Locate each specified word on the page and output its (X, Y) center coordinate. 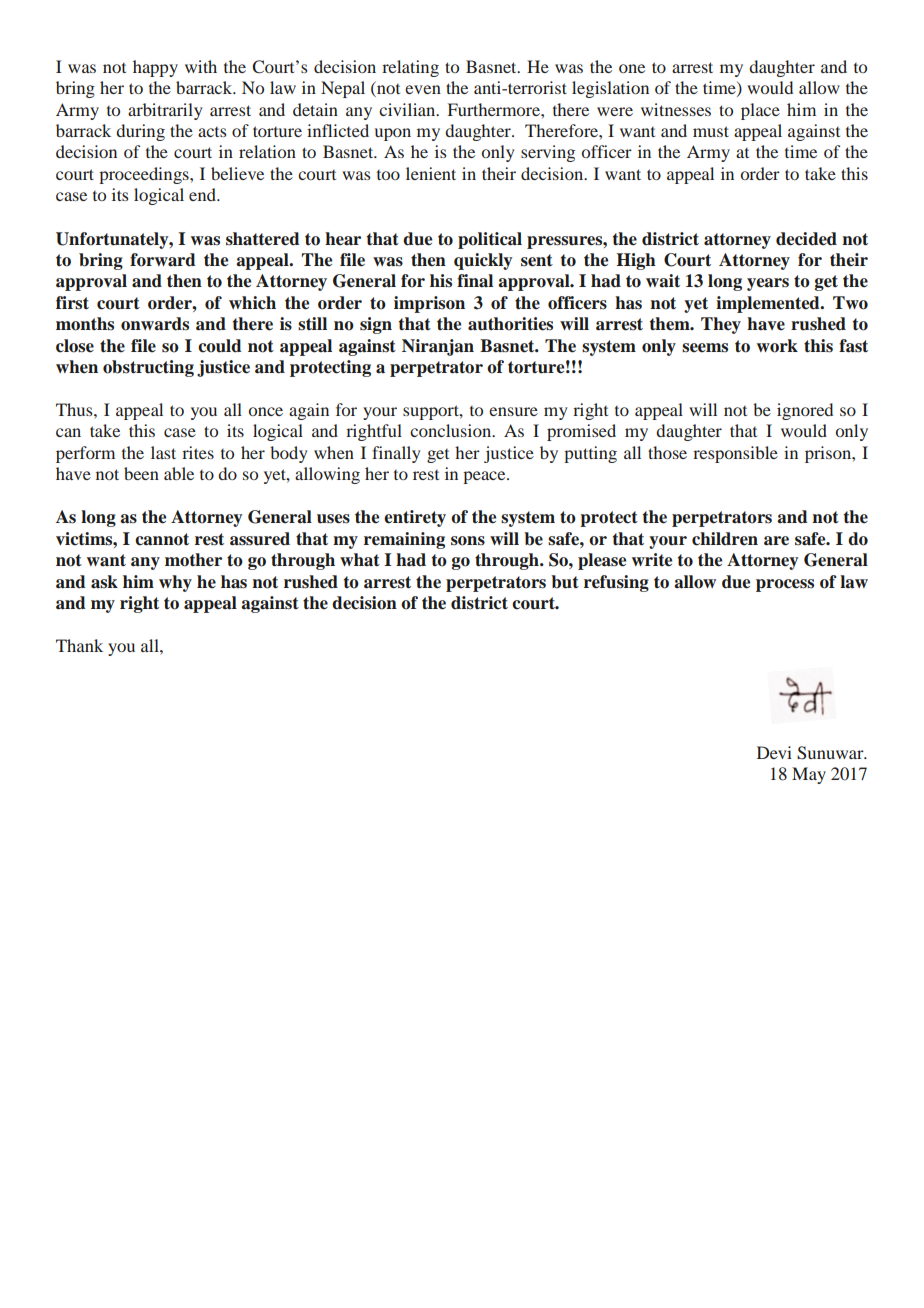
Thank (79, 645)
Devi (774, 752)
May (809, 775)
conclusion (452, 430)
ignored (805, 411)
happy (155, 68)
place (760, 111)
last (163, 452)
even (423, 89)
